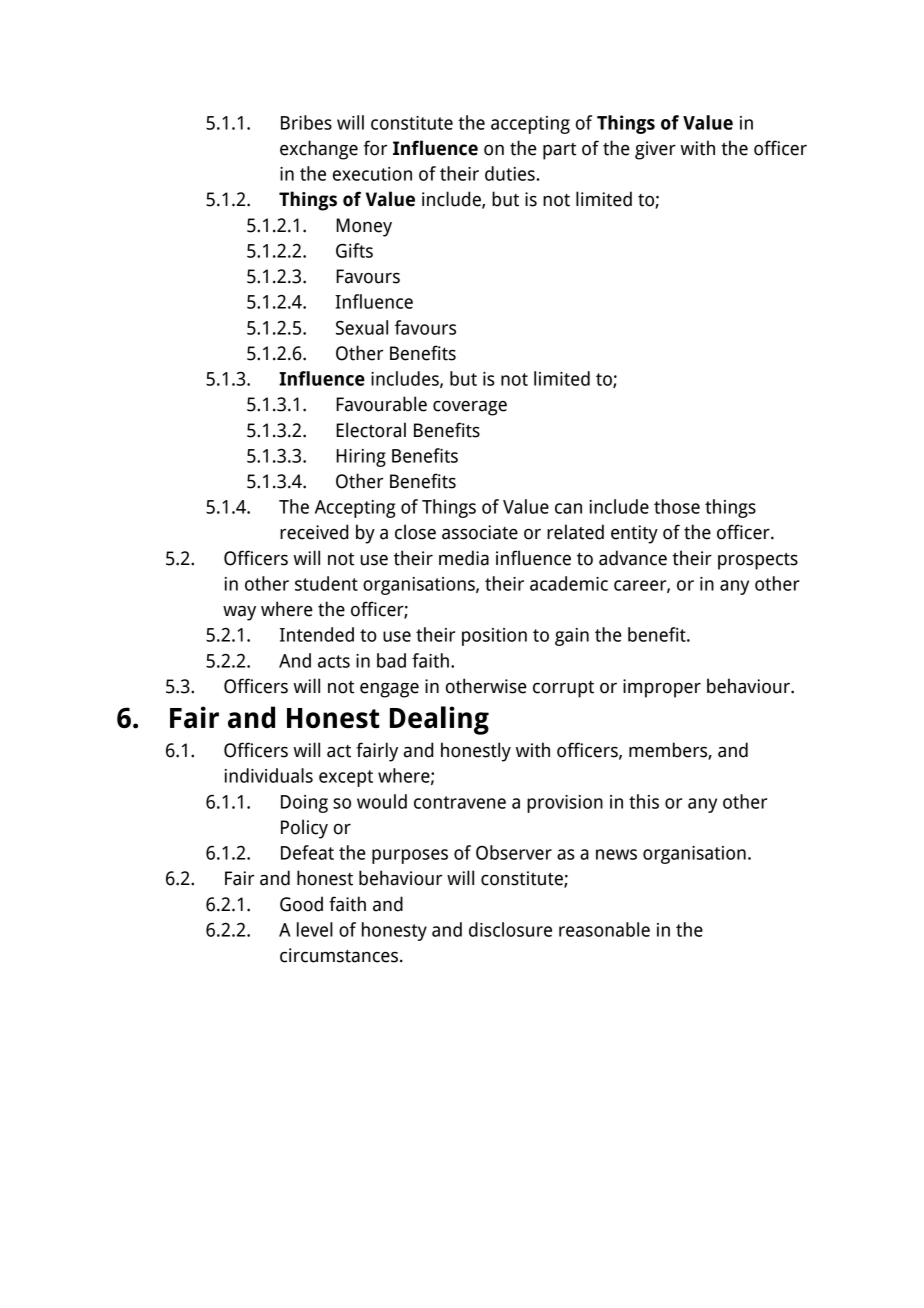 This screenshot has width=924, height=1308. I want to click on position, so click(494, 637).
